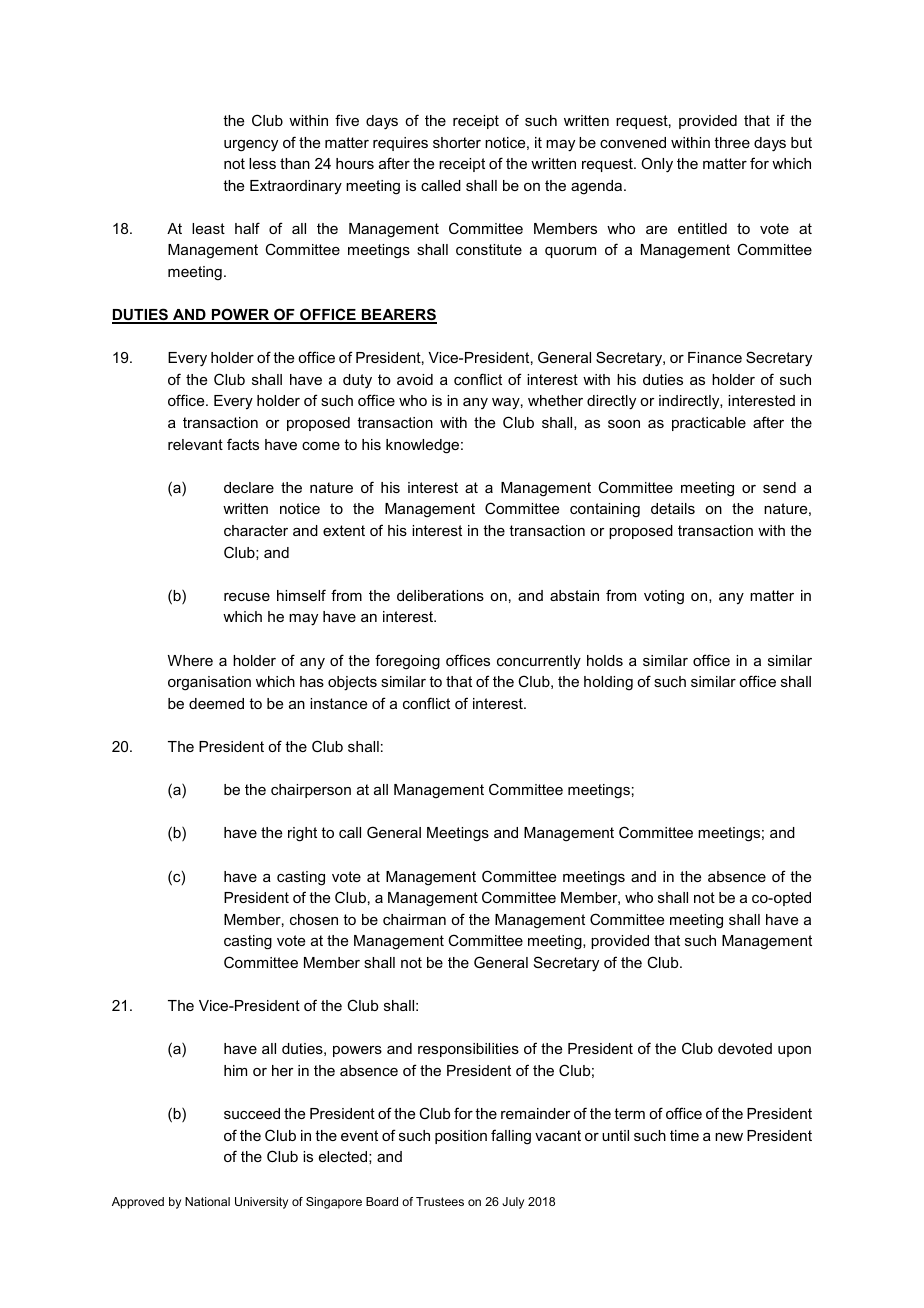  I want to click on holding, so click(608, 683).
